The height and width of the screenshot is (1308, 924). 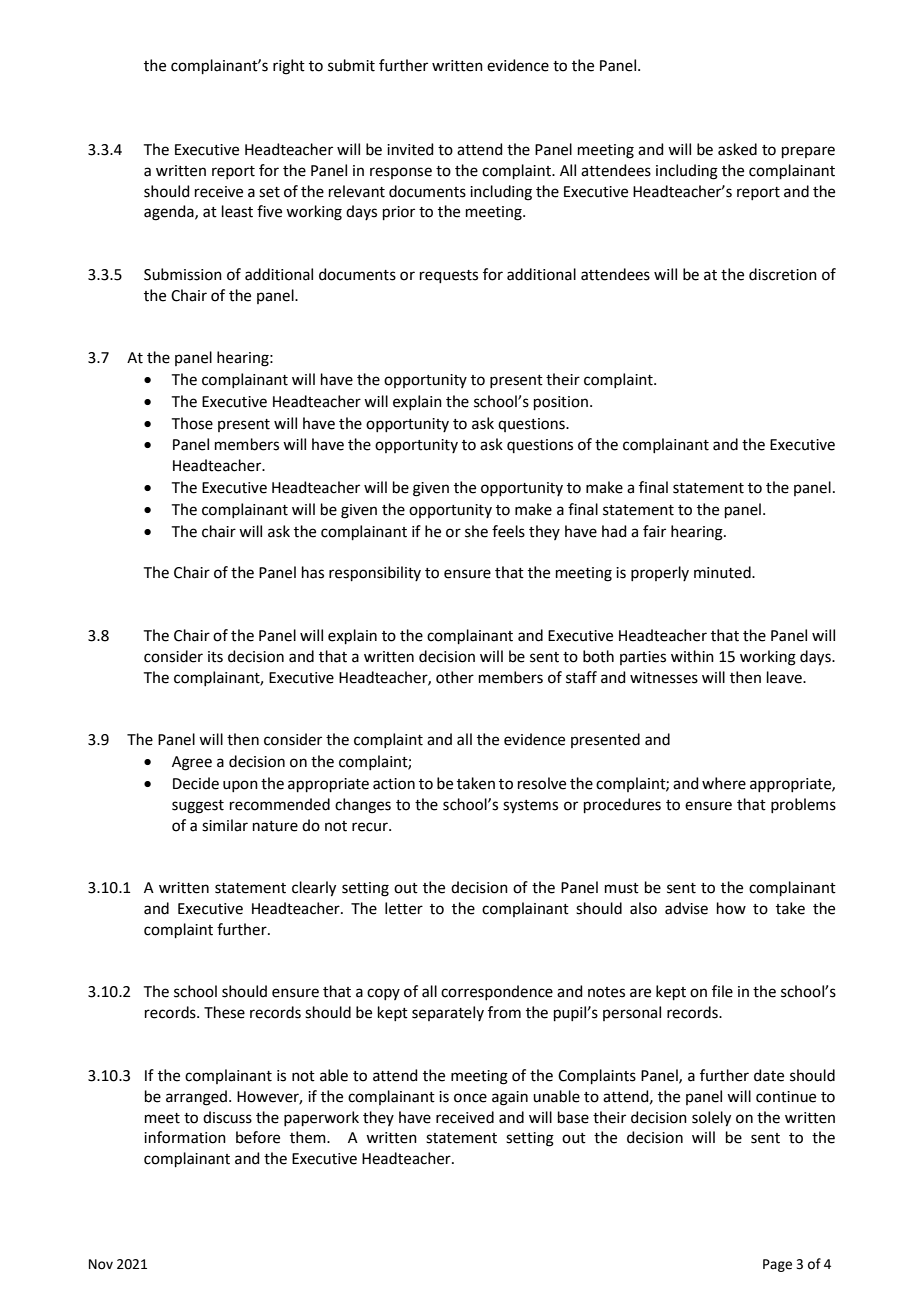 I want to click on its, so click(x=215, y=657).
